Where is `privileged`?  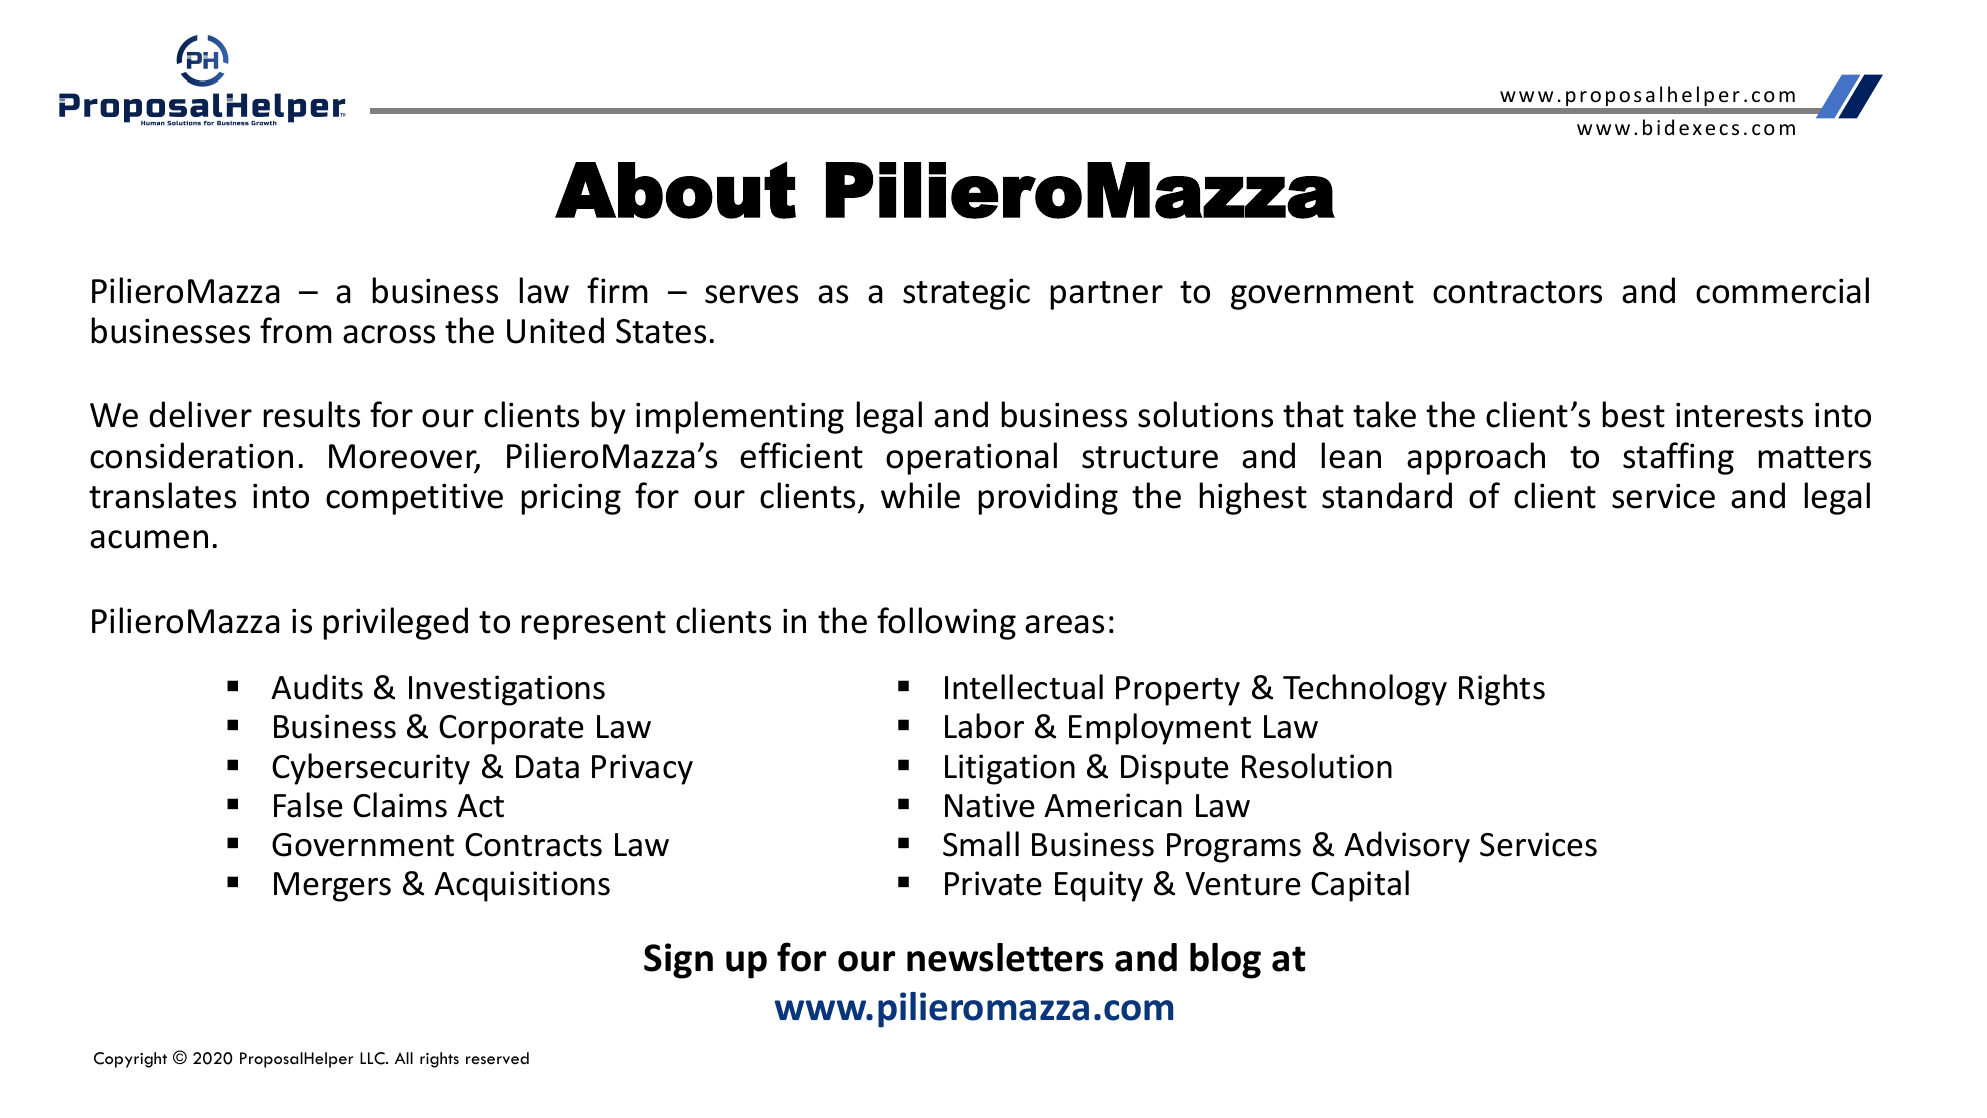
privileged is located at coordinates (395, 623).
